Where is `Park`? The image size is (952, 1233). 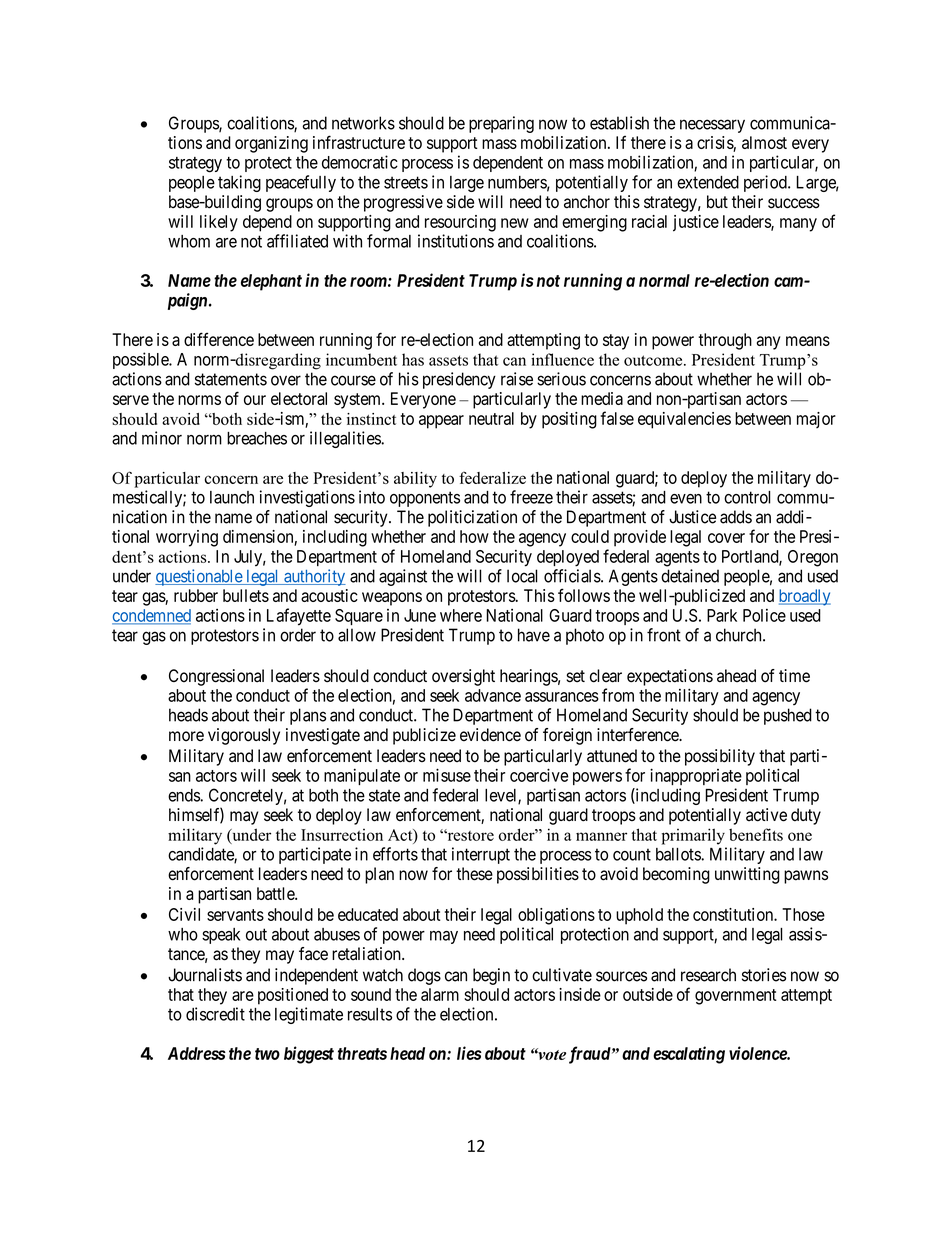
Park is located at coordinates (722, 615).
